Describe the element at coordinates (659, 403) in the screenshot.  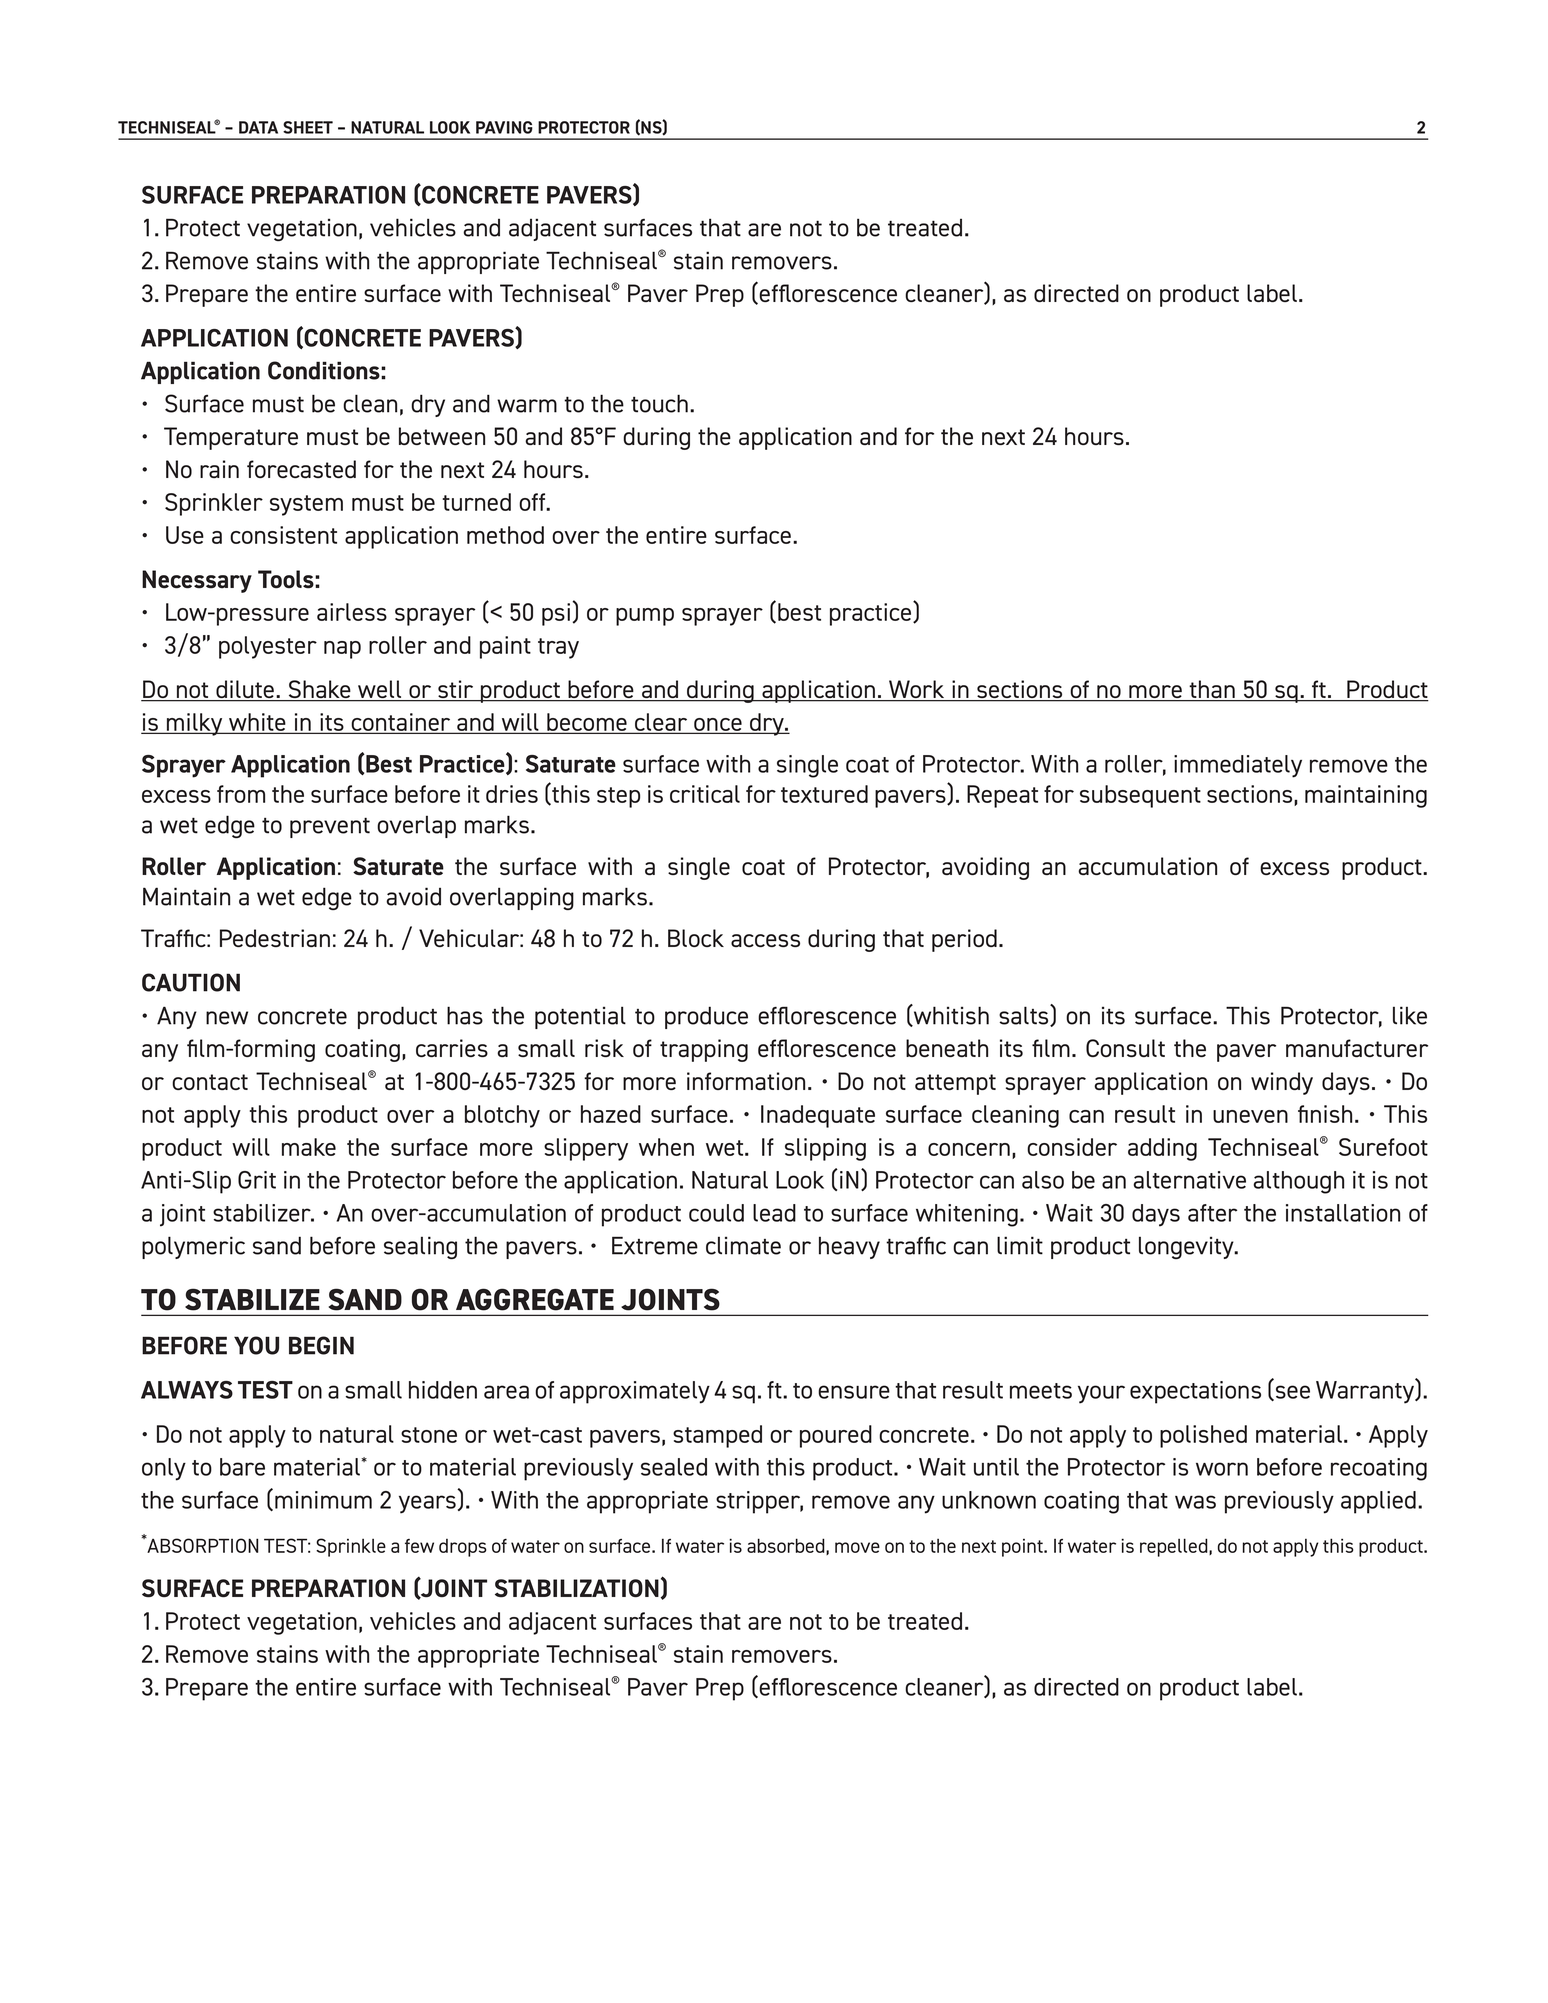
I see `touch` at that location.
